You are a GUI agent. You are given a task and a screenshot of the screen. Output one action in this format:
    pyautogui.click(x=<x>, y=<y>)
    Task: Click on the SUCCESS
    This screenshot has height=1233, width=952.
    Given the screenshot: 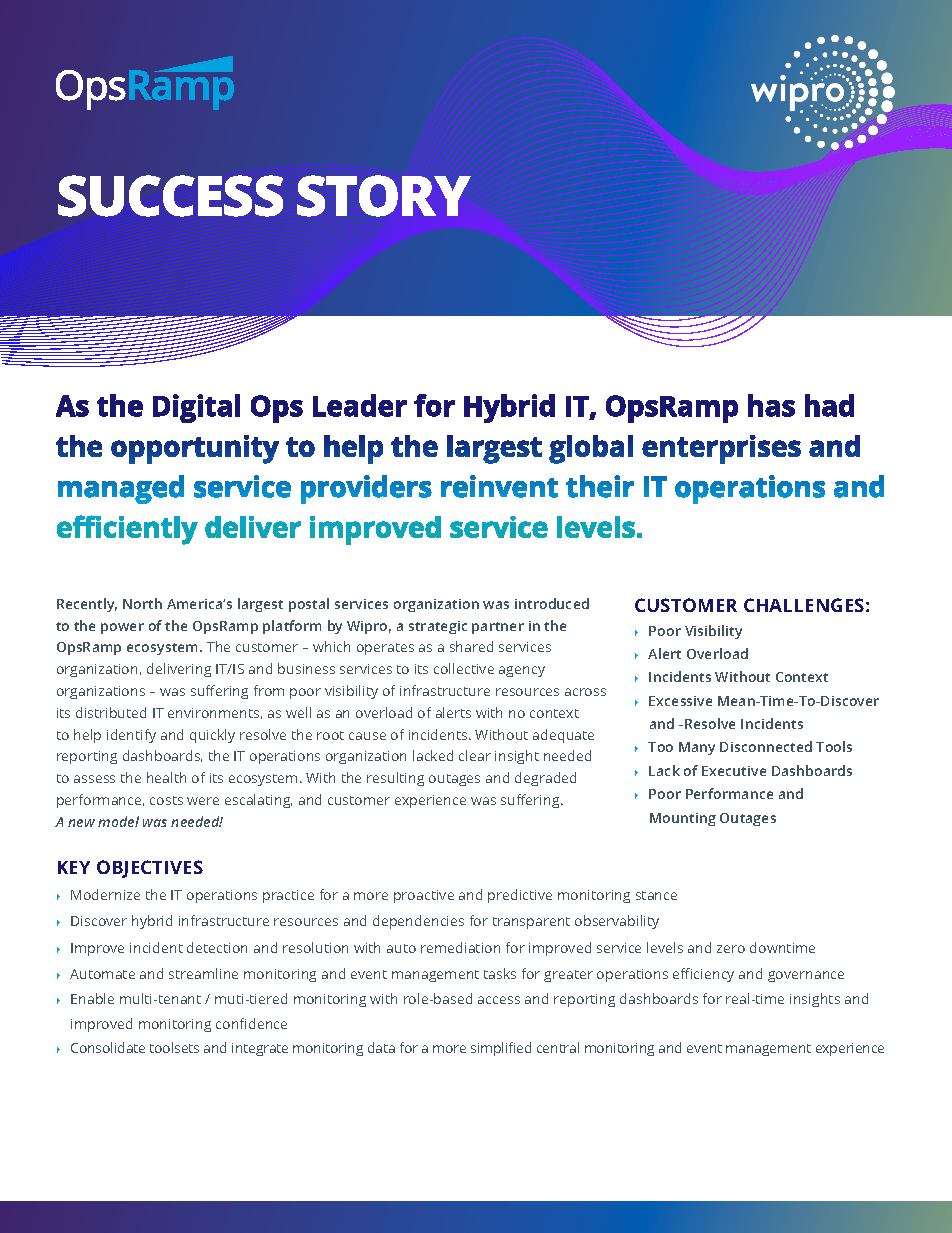 What is the action you would take?
    pyautogui.click(x=170, y=196)
